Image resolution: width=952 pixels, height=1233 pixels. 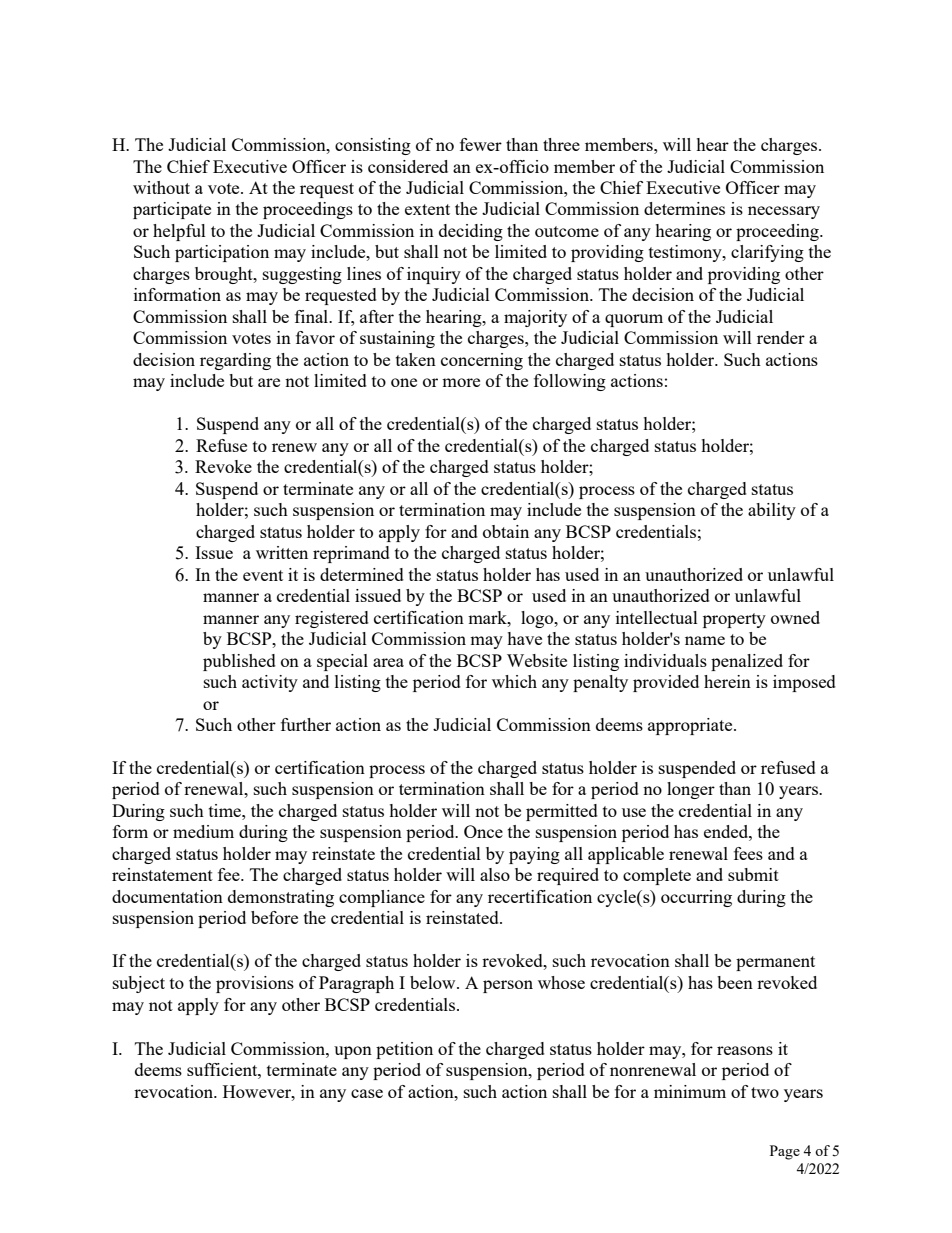 I want to click on determines, so click(x=684, y=208).
